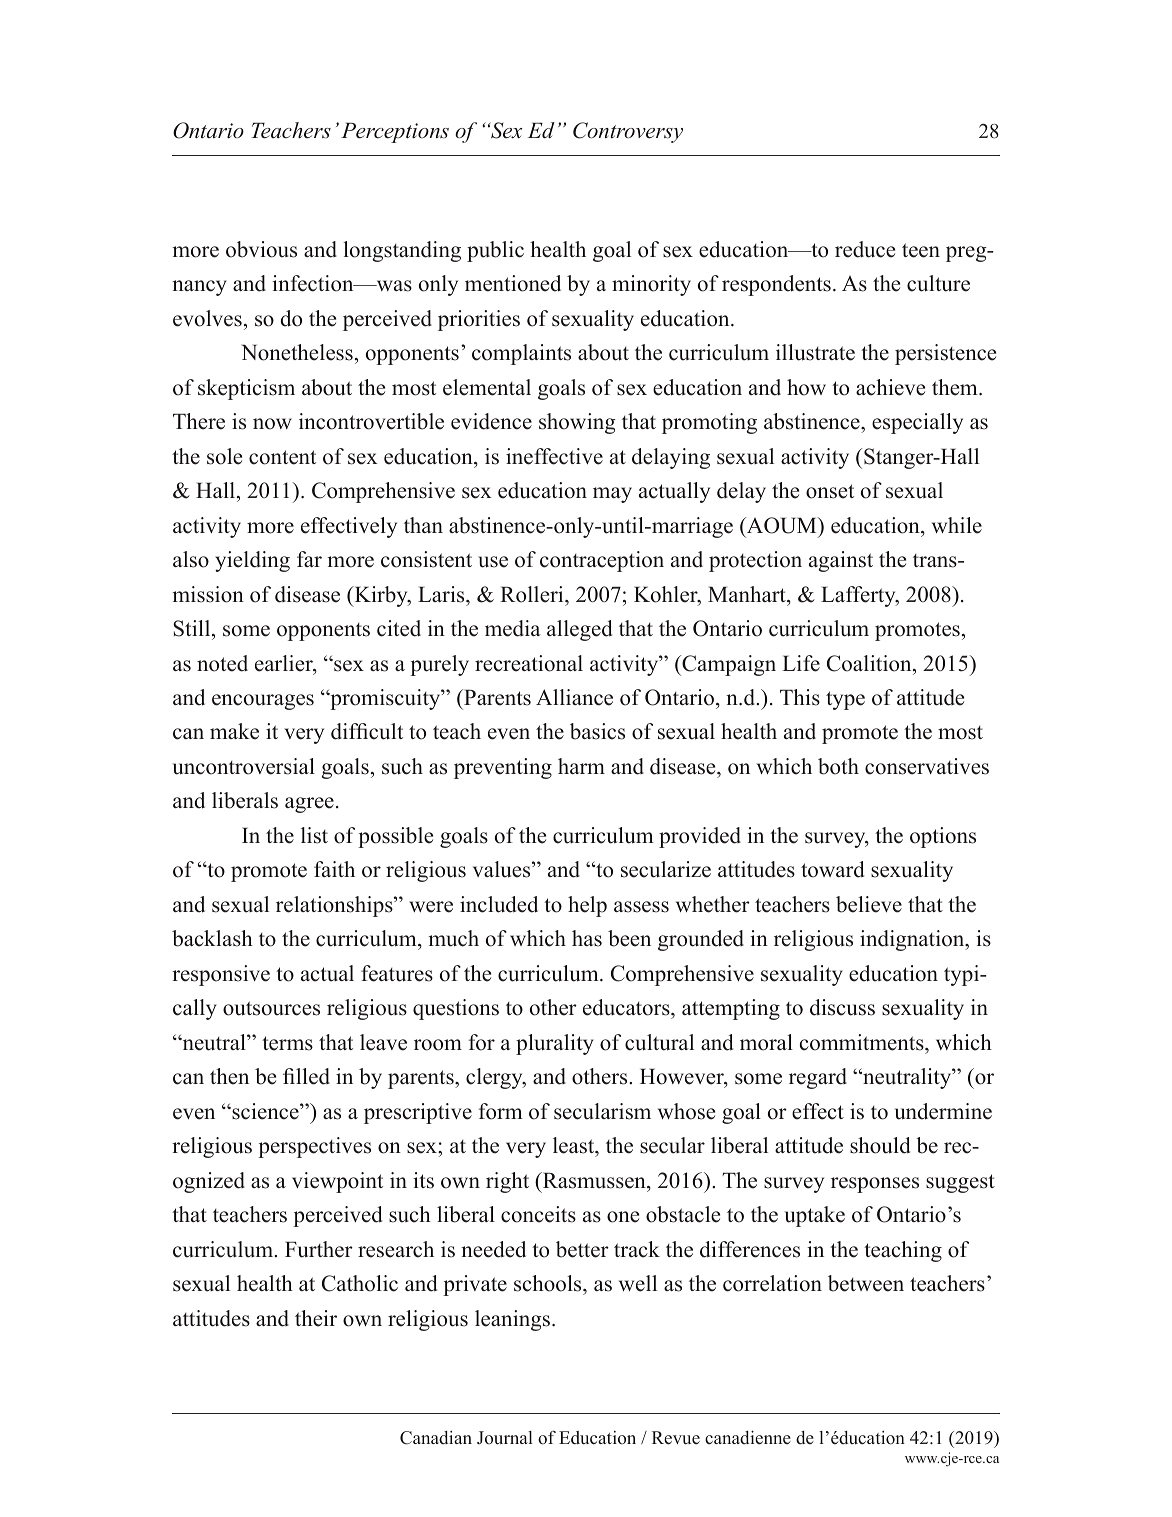 The height and width of the image is (1517, 1172). I want to click on Journal, so click(505, 1438).
